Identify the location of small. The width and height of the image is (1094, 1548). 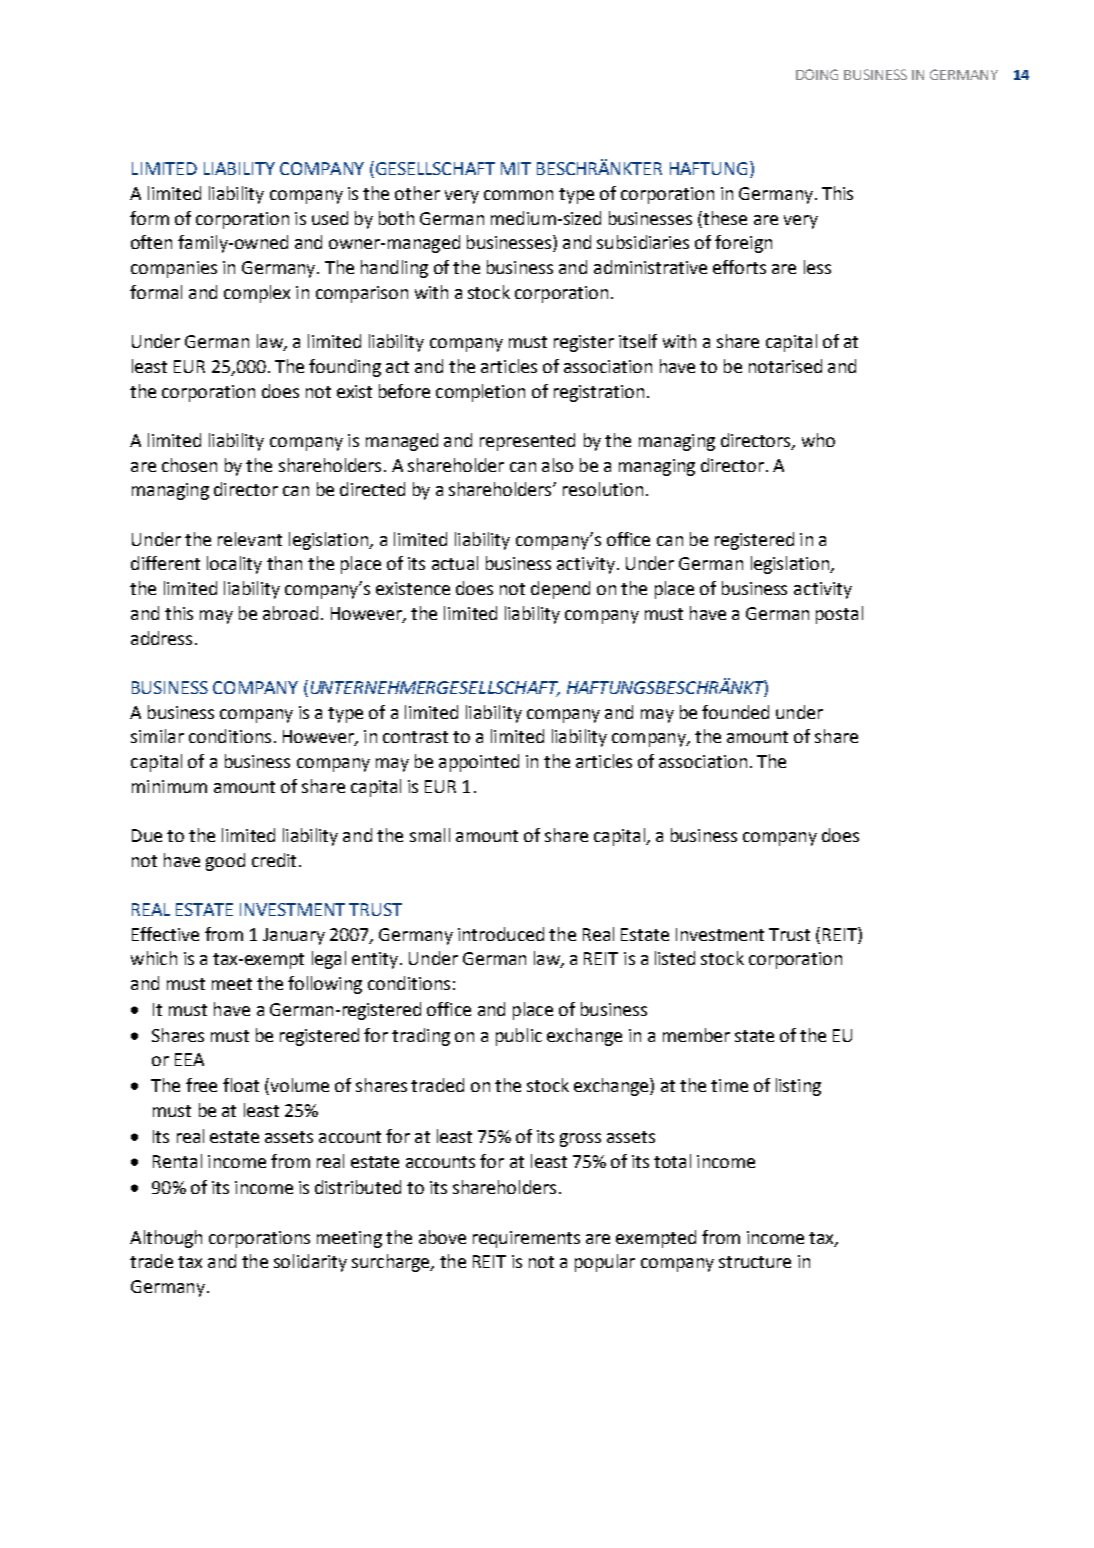
(430, 835).
